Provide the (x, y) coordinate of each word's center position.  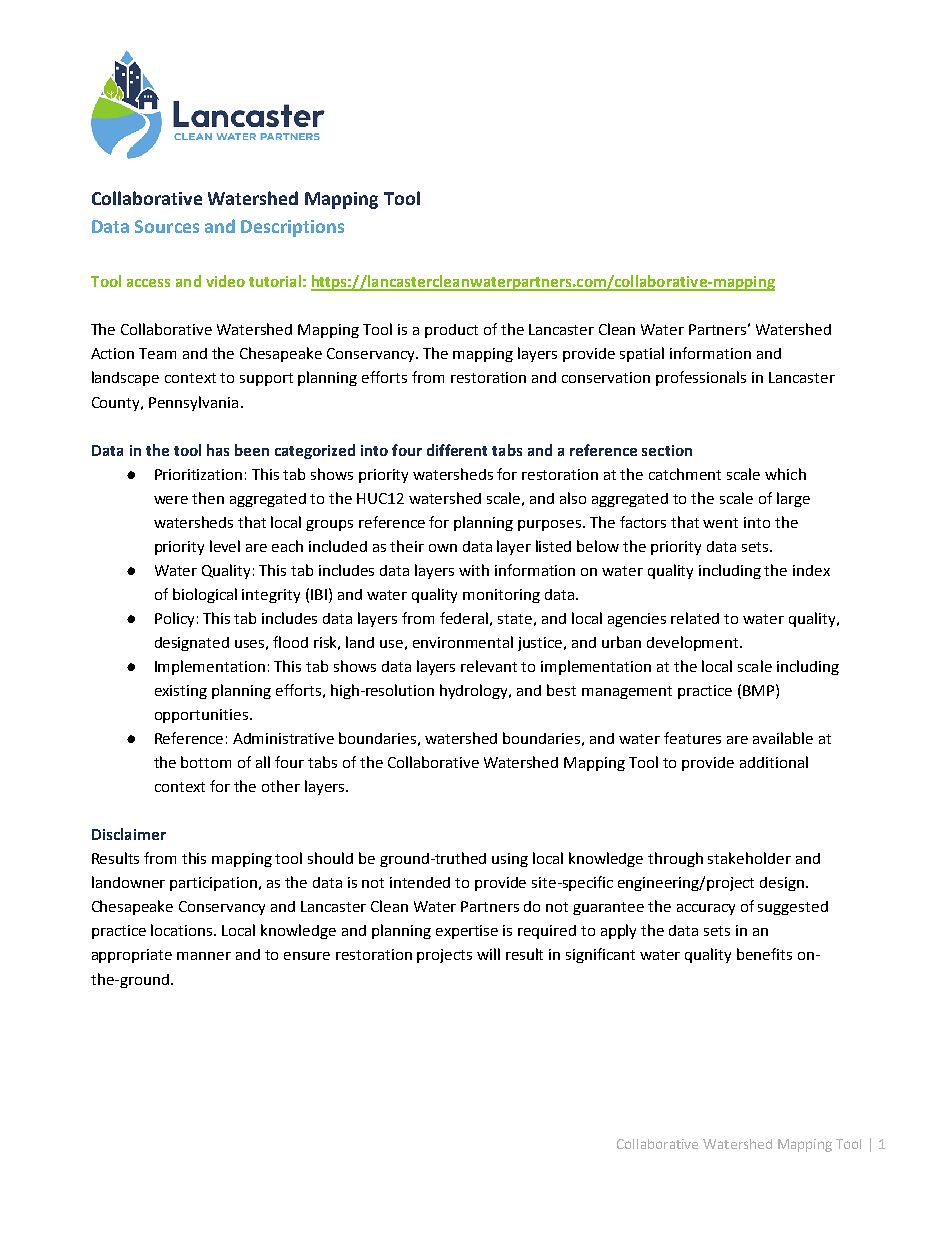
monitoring (501, 596)
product (451, 331)
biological (205, 595)
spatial (642, 354)
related (695, 618)
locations (183, 930)
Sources (167, 226)
